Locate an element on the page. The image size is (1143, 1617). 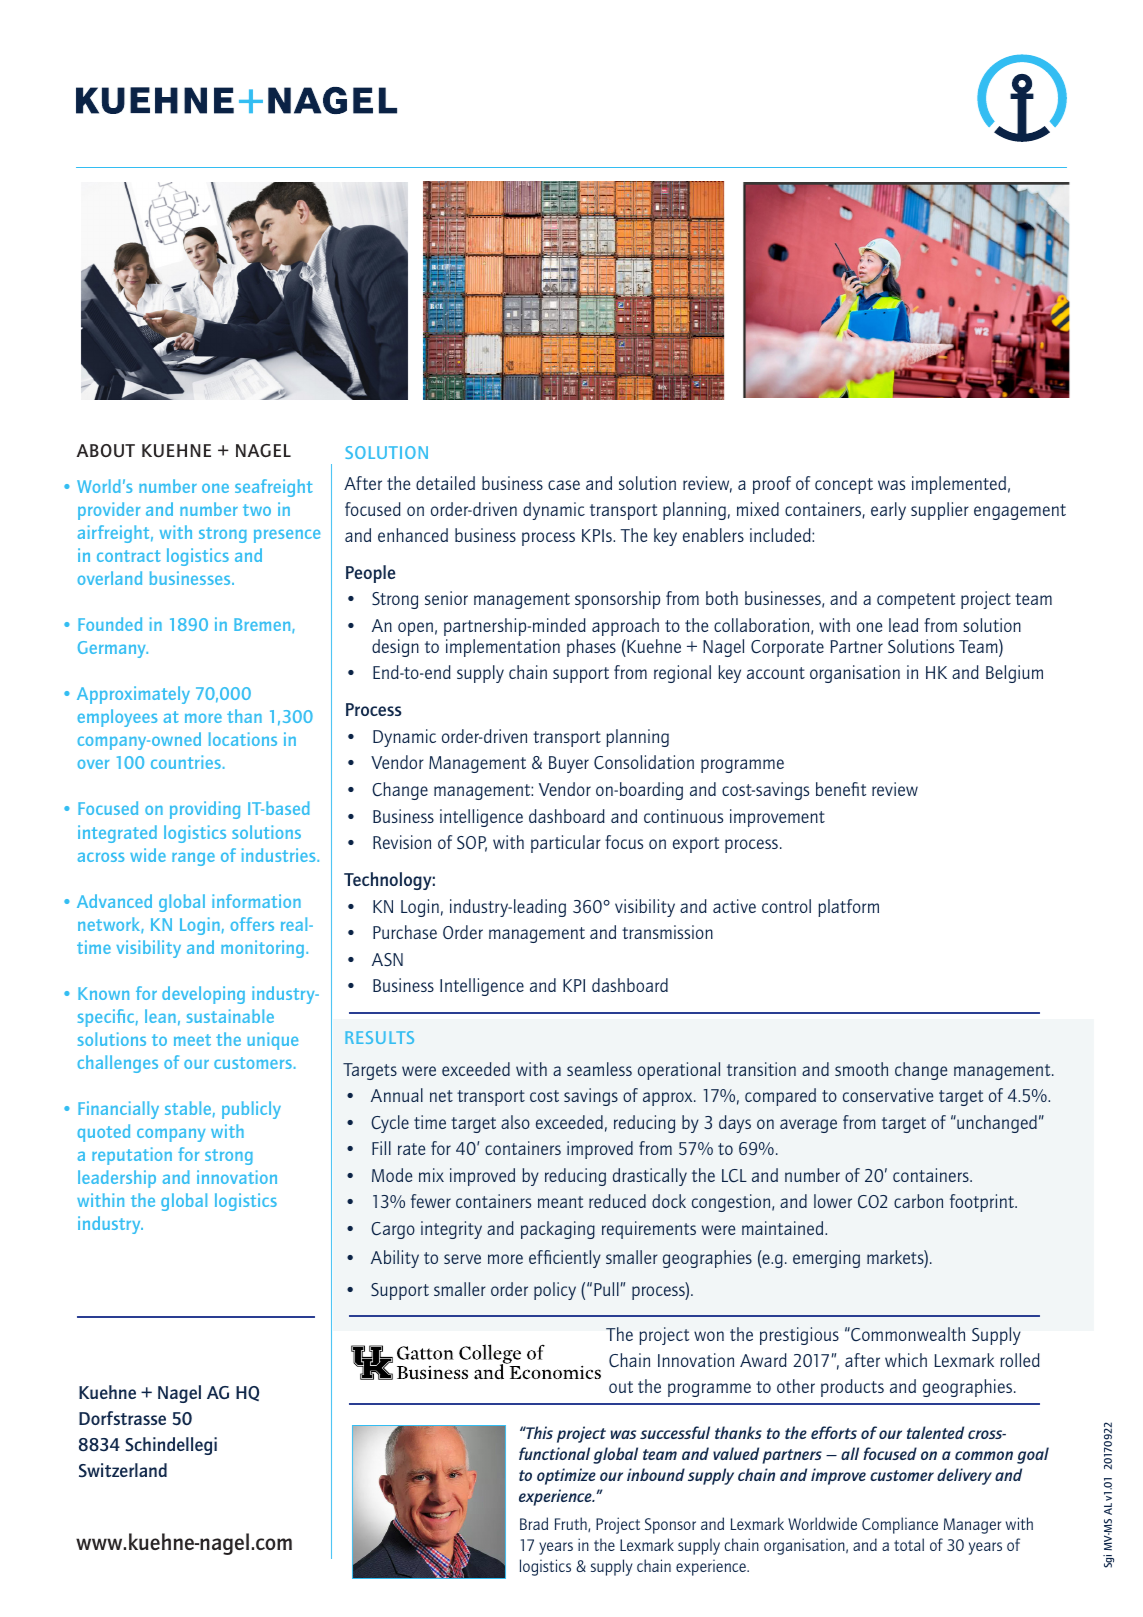
benefit is located at coordinates (841, 789).
